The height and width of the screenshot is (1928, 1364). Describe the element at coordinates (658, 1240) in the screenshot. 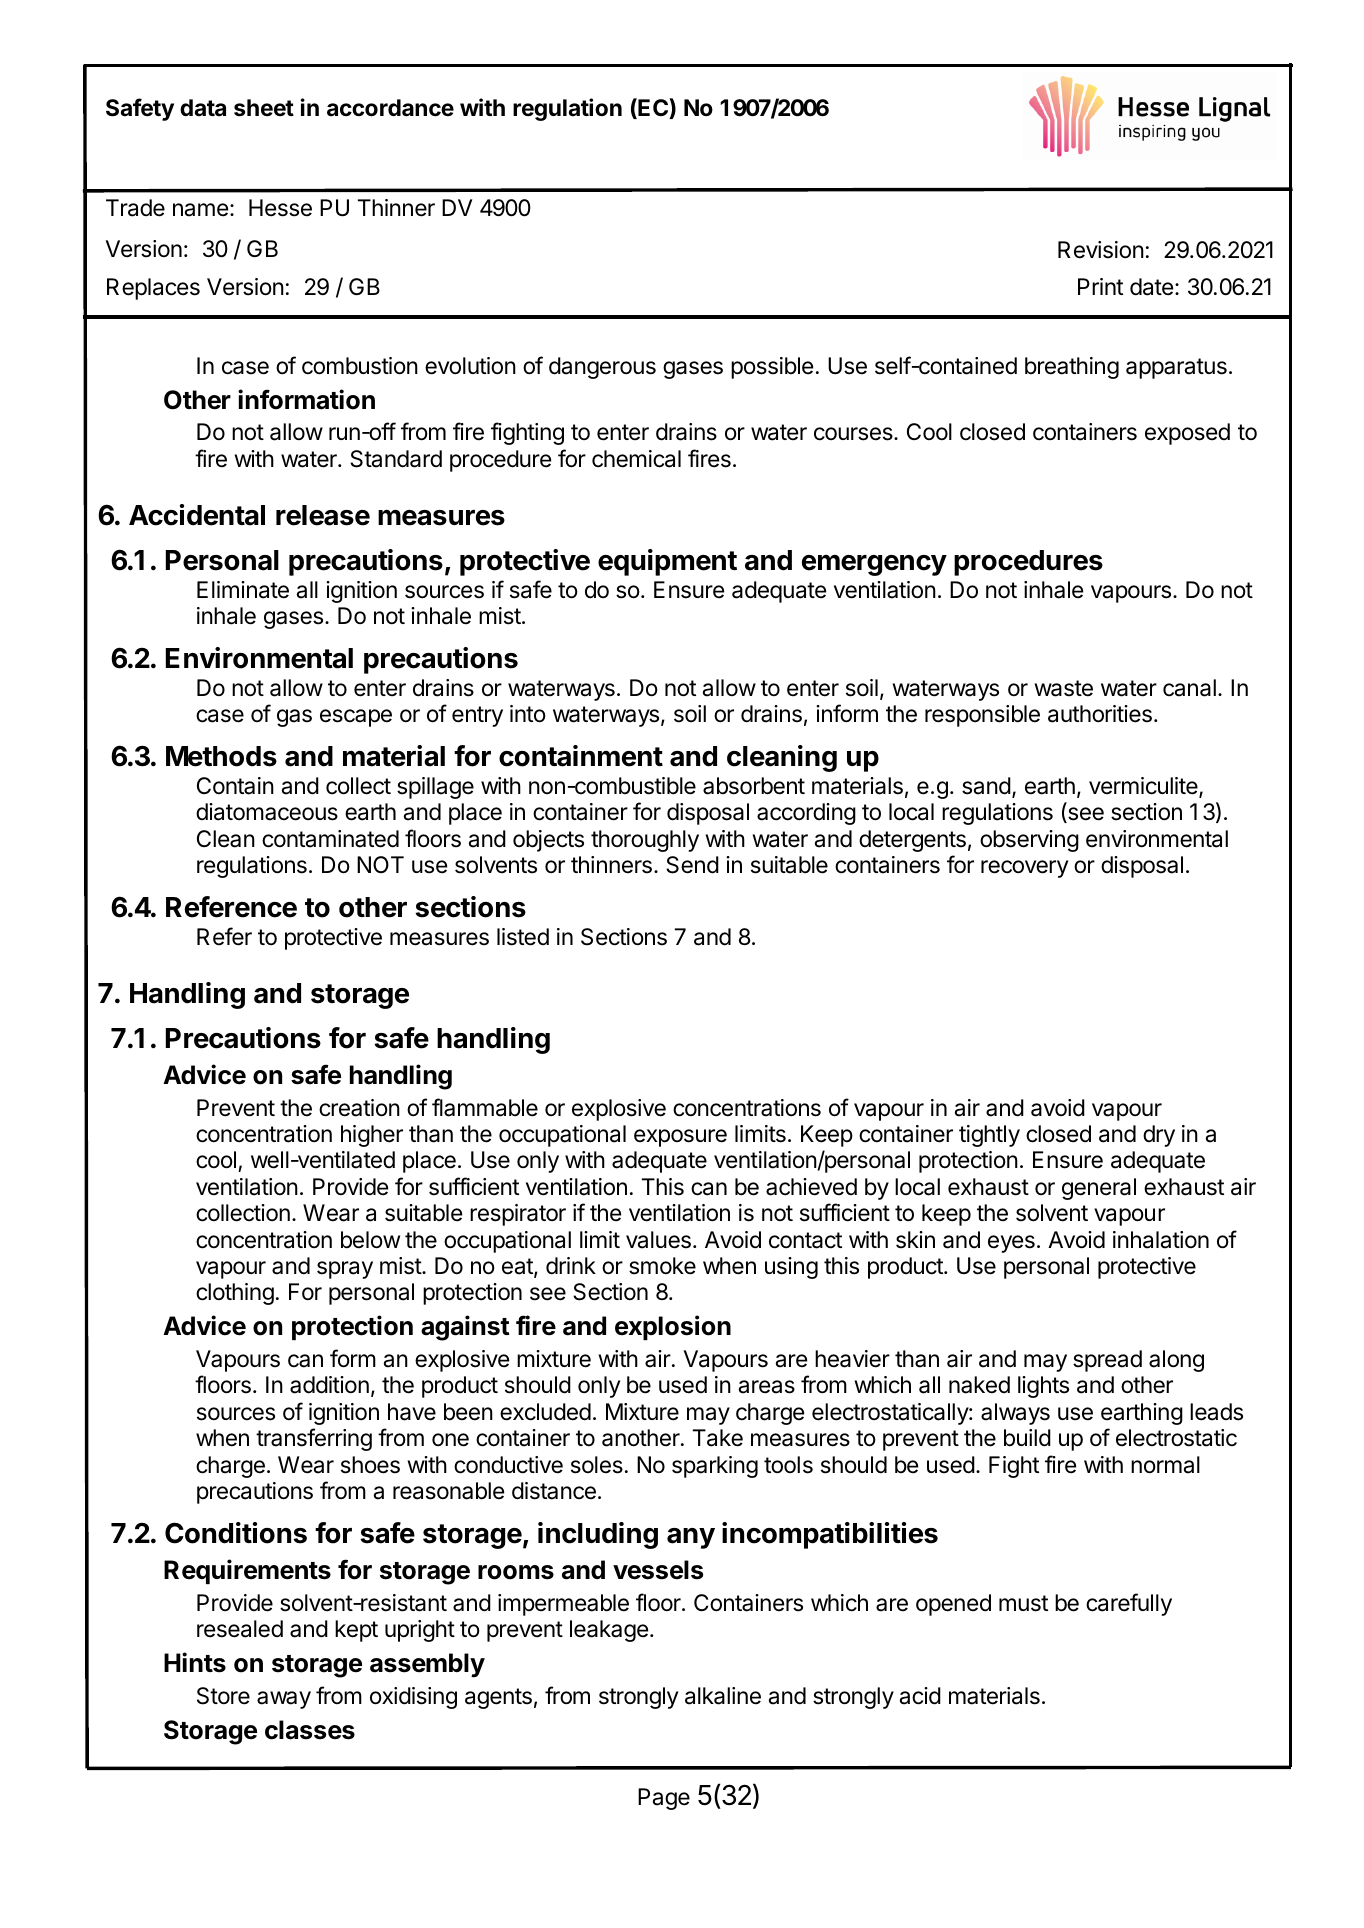

I see `values` at that location.
